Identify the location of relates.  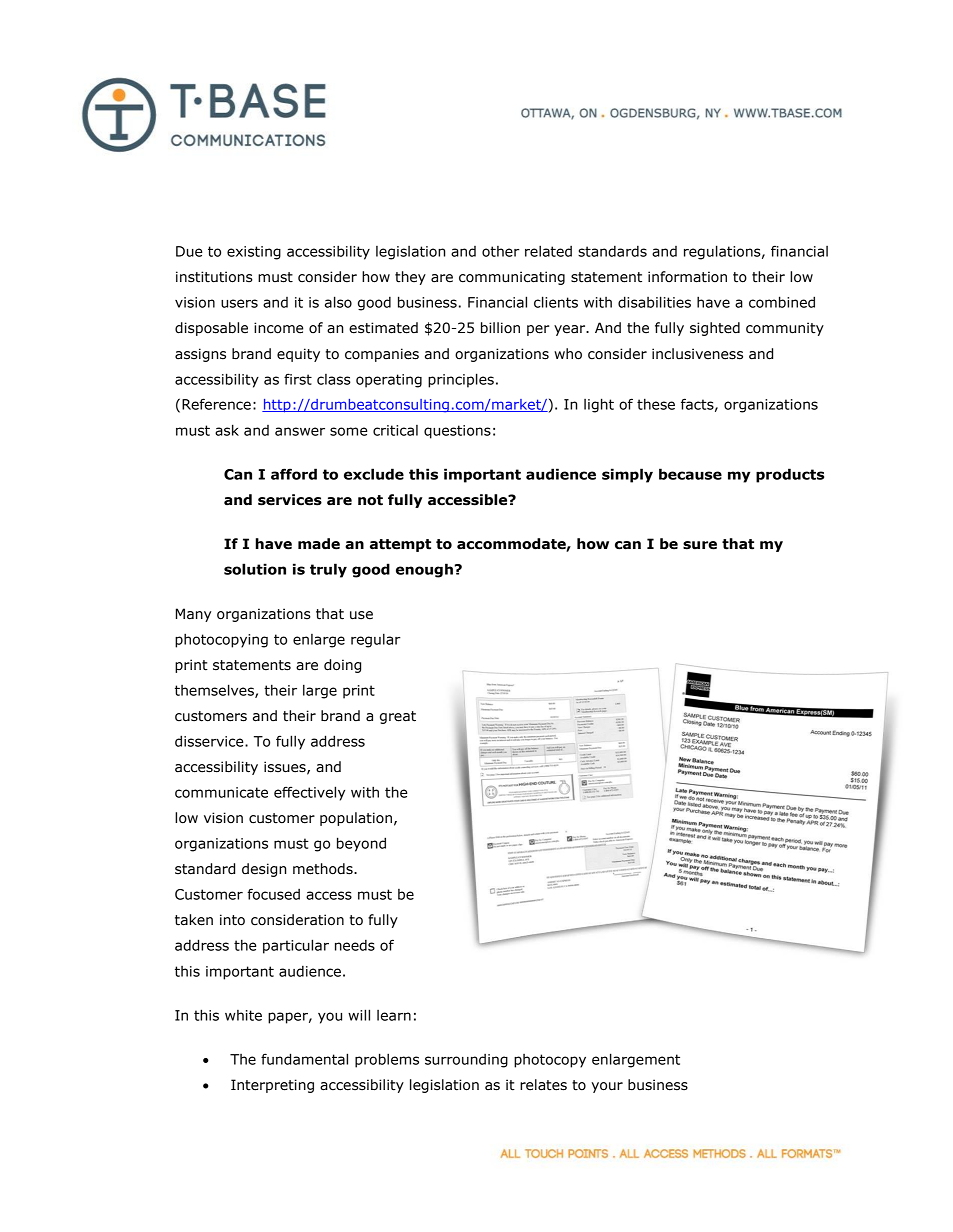
(543, 1085).
